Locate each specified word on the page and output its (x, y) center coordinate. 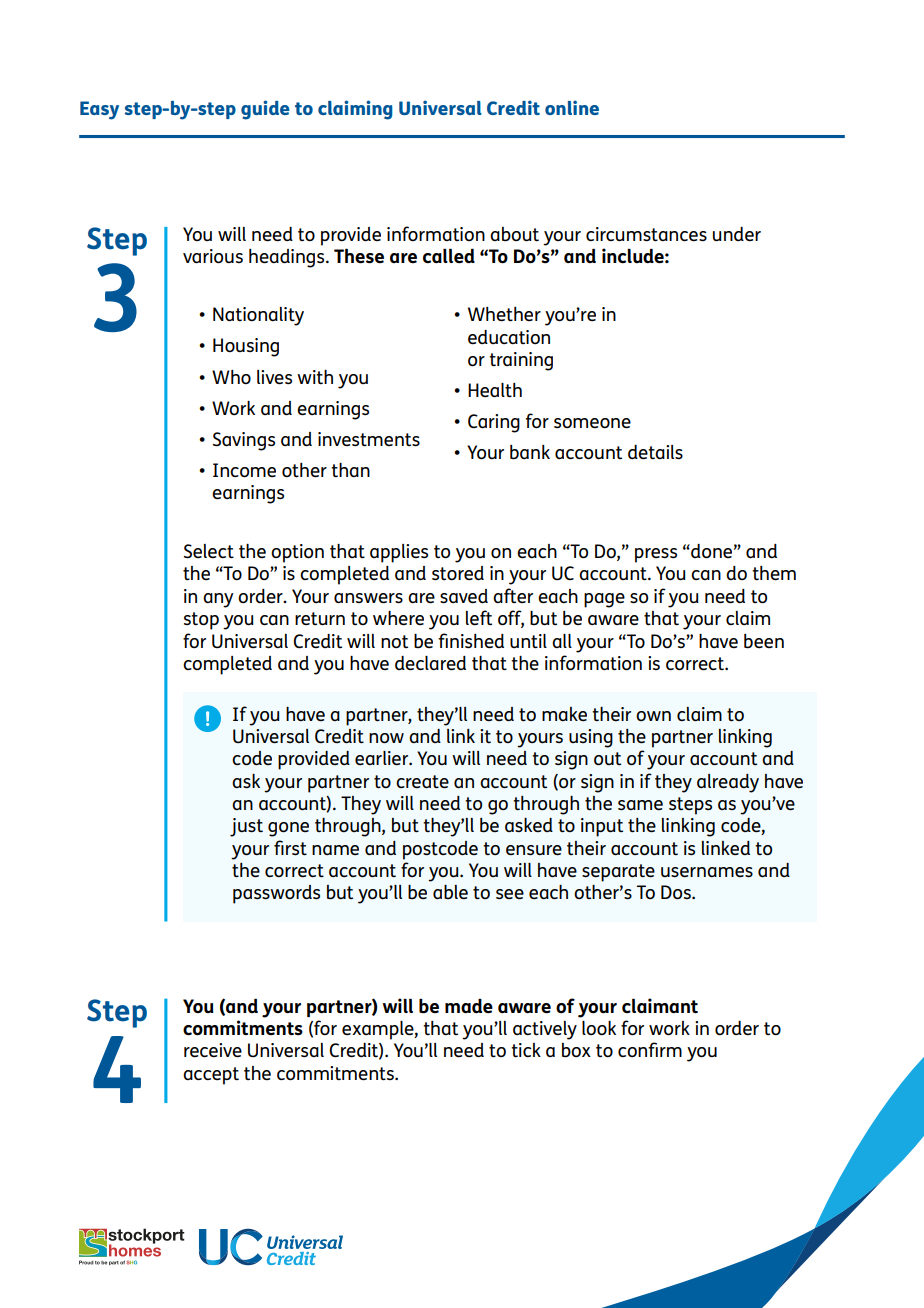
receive (213, 1050)
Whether (504, 314)
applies (399, 553)
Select (209, 551)
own (653, 716)
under (737, 234)
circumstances (646, 234)
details (655, 452)
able (450, 892)
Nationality (258, 316)
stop (201, 621)
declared (430, 663)
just (246, 827)
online (572, 107)
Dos (677, 892)
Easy (99, 110)
